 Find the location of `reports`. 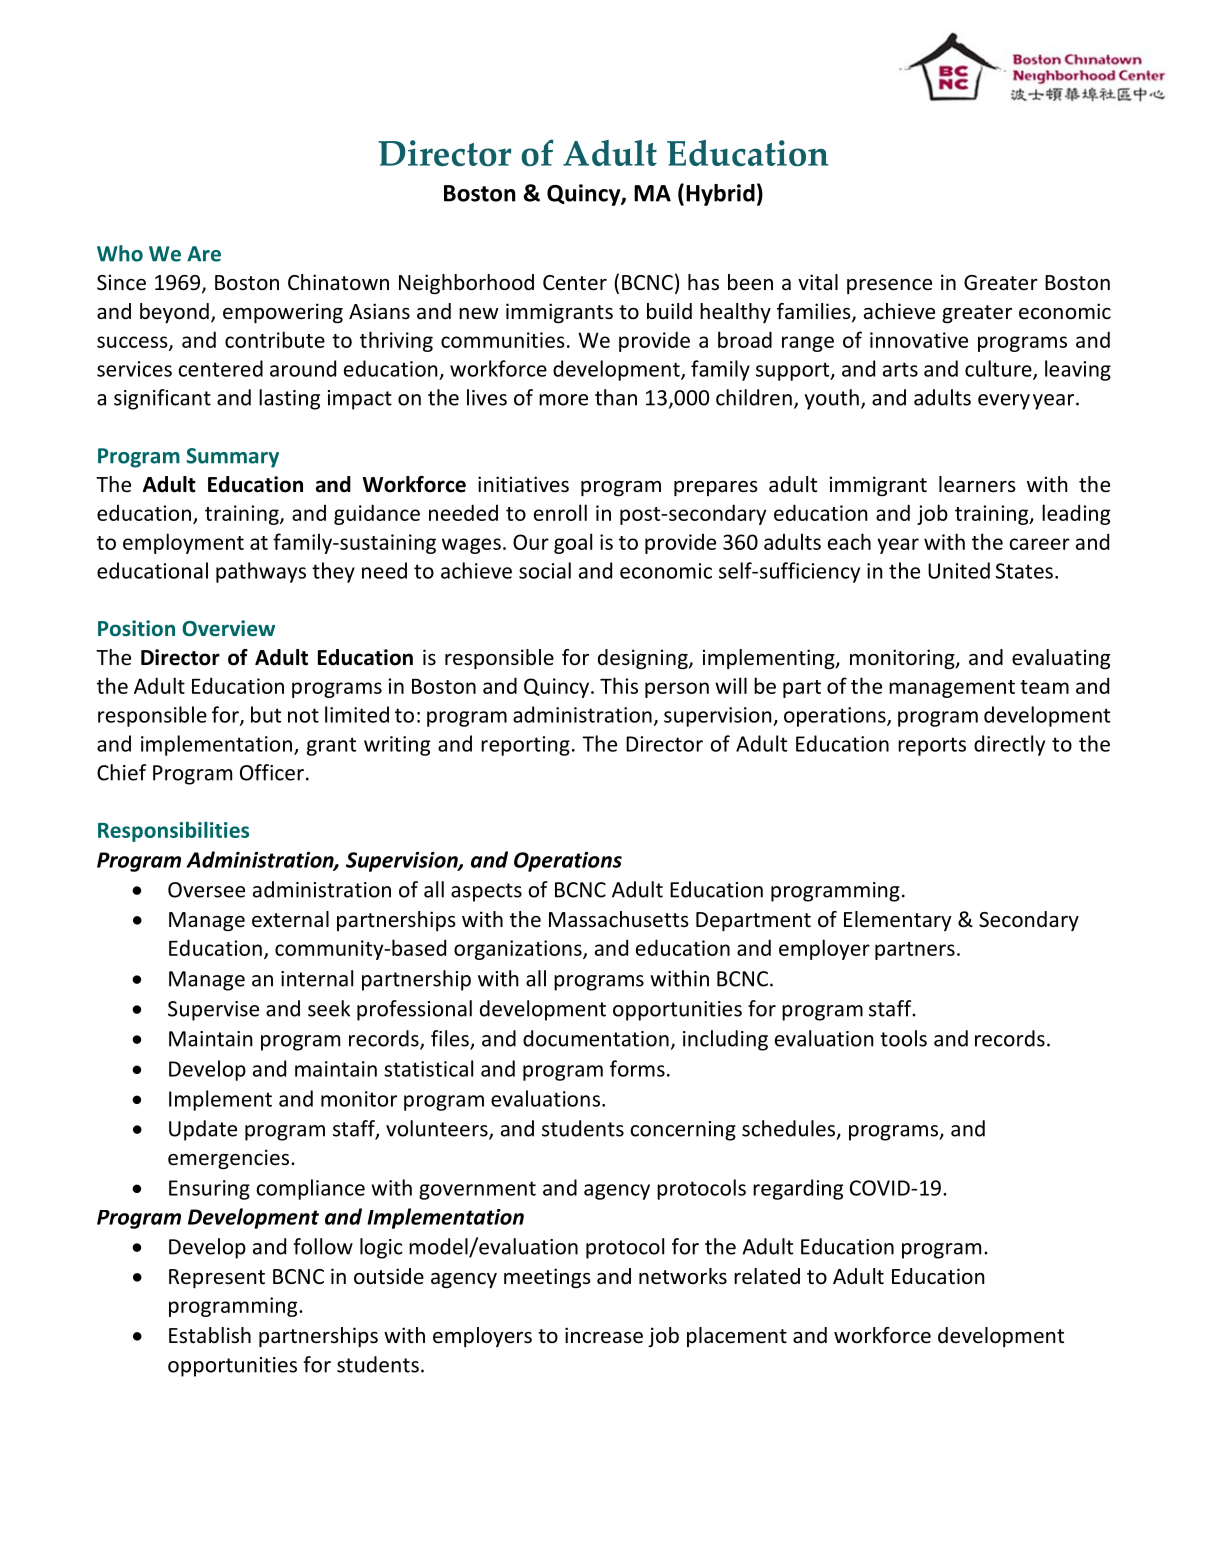

reports is located at coordinates (932, 746).
